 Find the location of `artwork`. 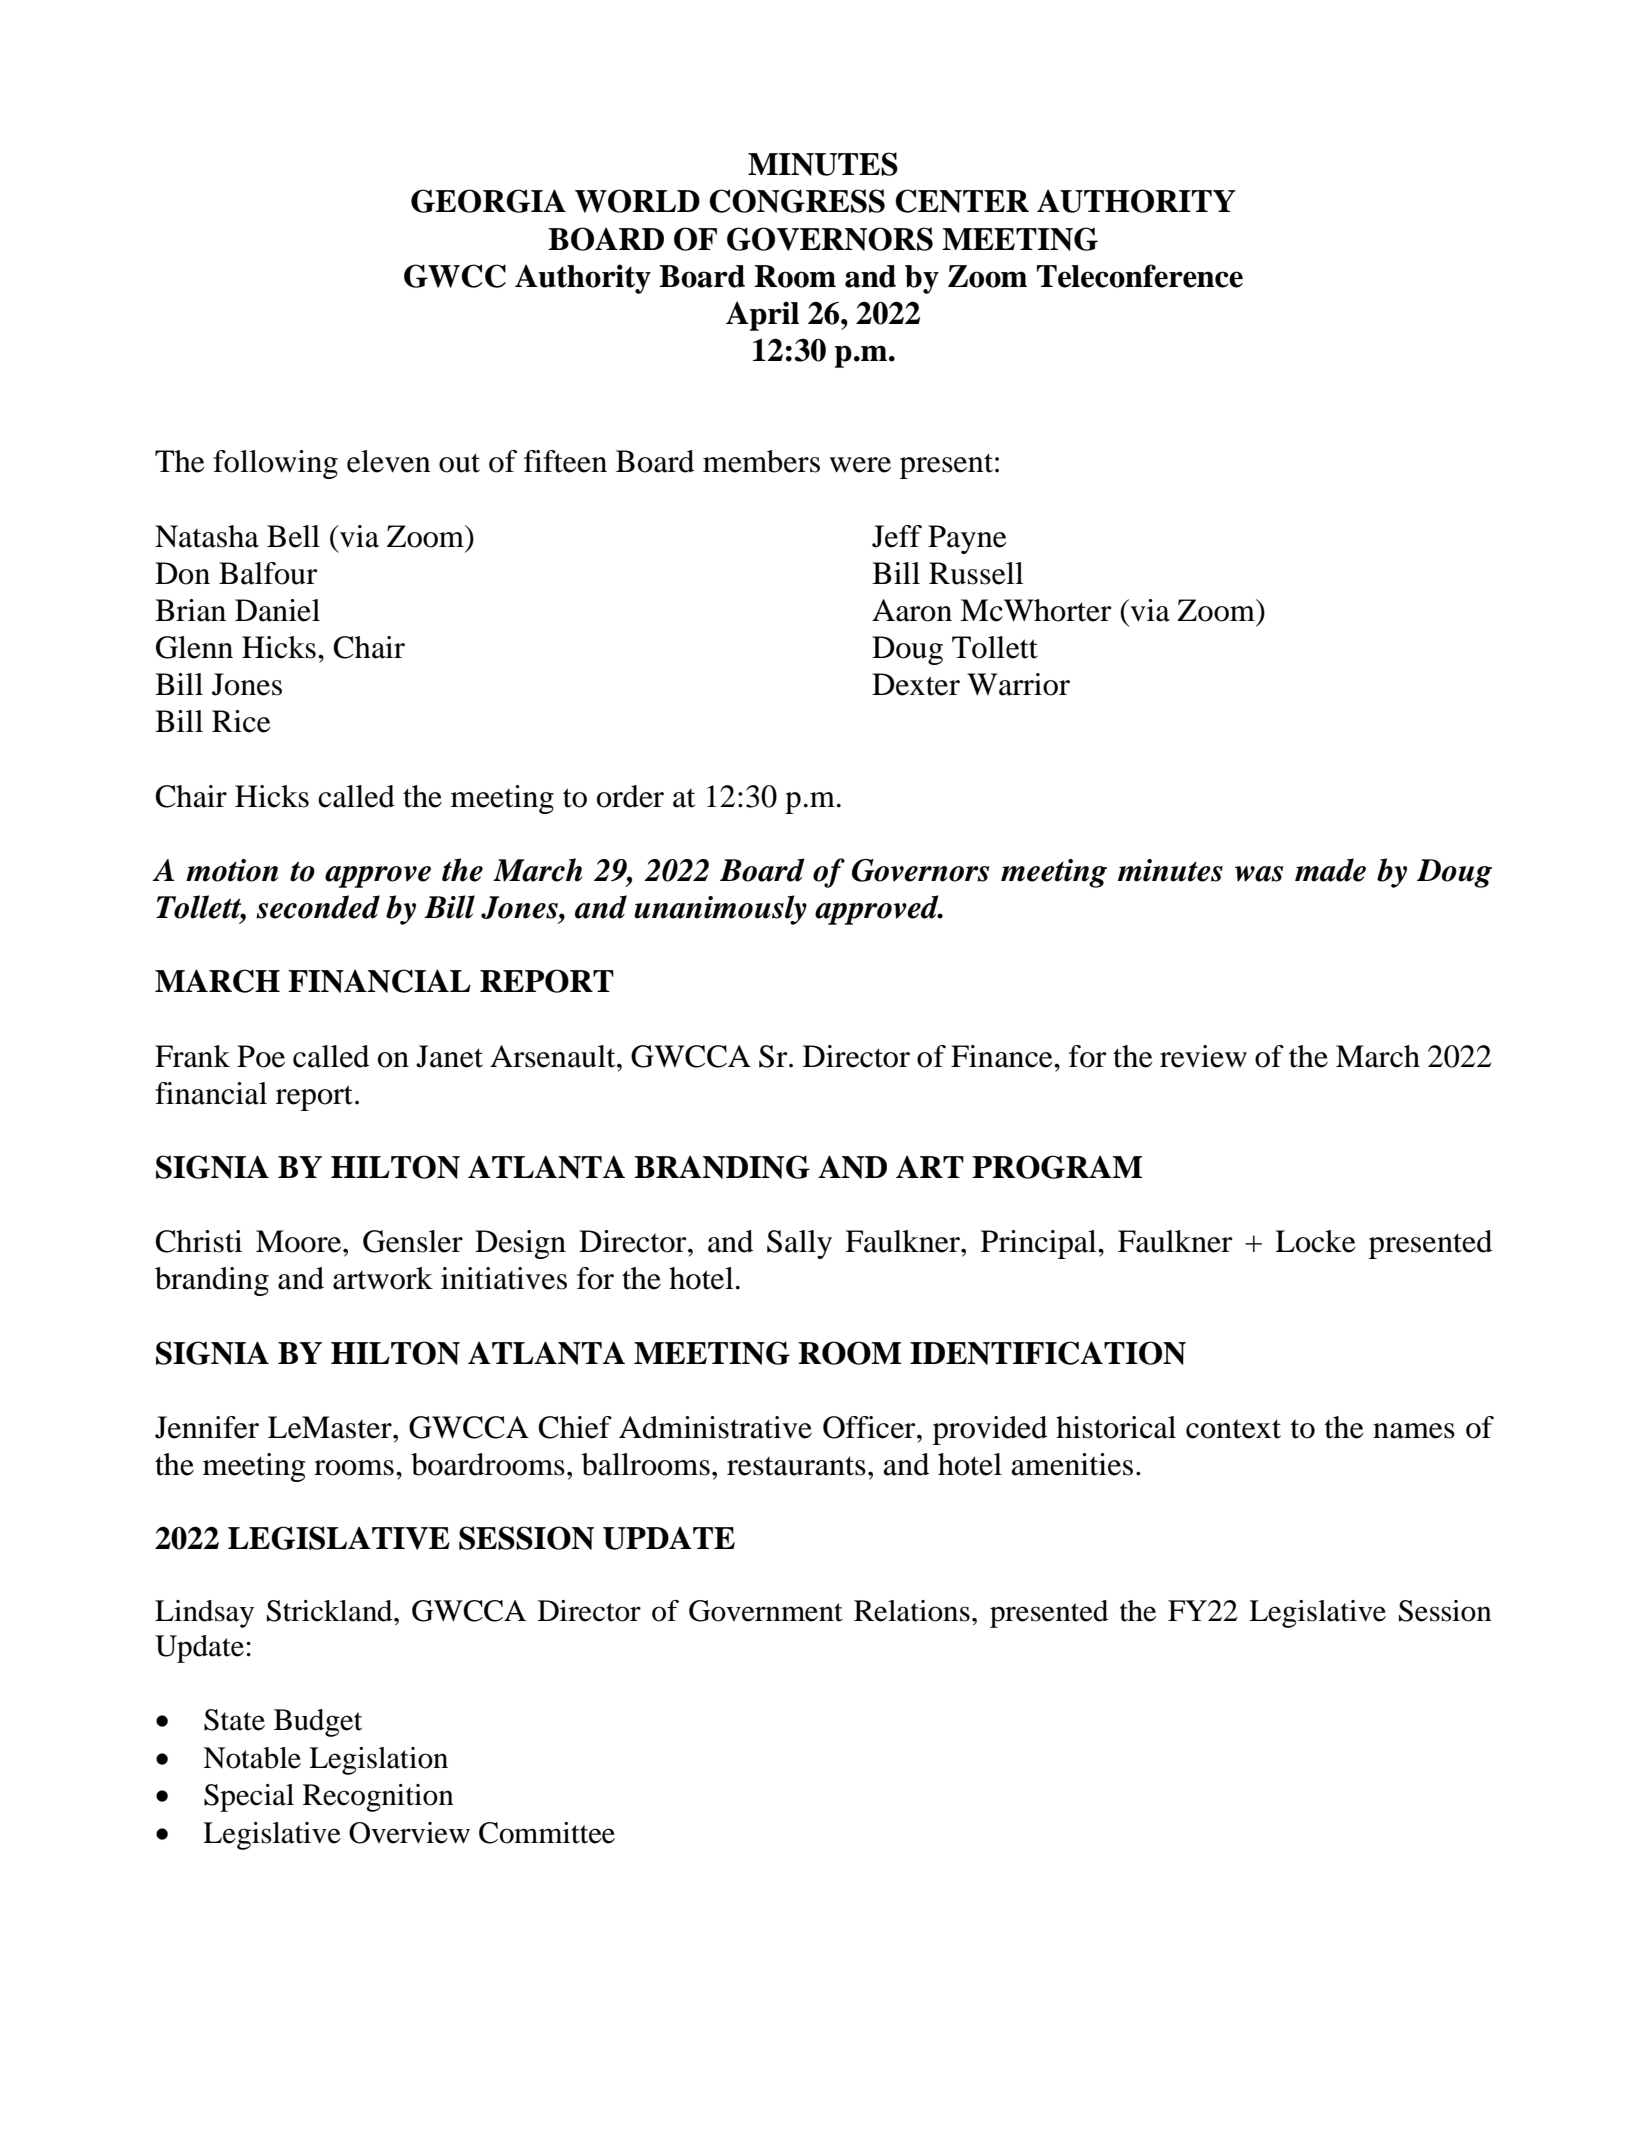

artwork is located at coordinates (383, 1278).
